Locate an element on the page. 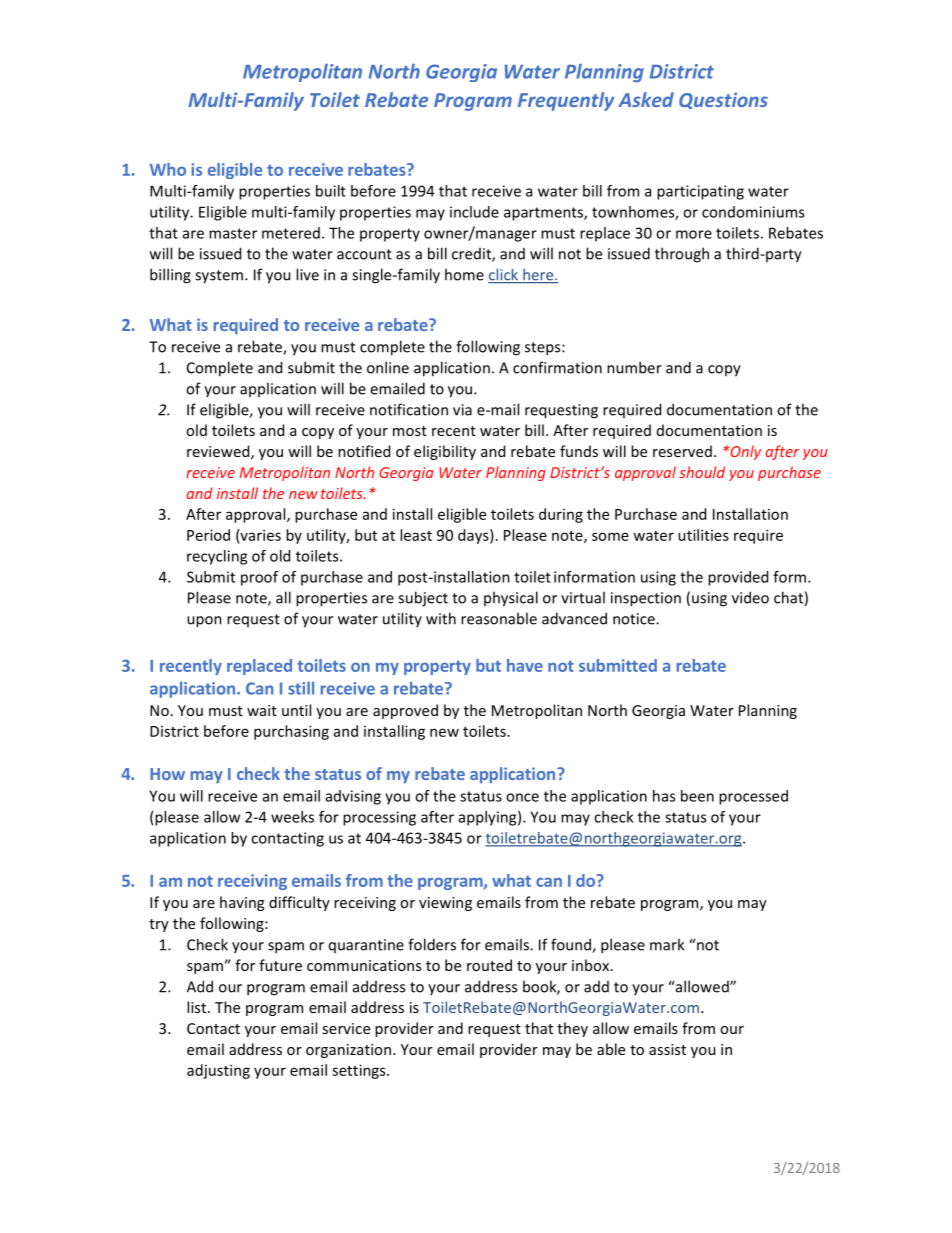 The height and width of the page is (1233, 952). Asked is located at coordinates (646, 99).
